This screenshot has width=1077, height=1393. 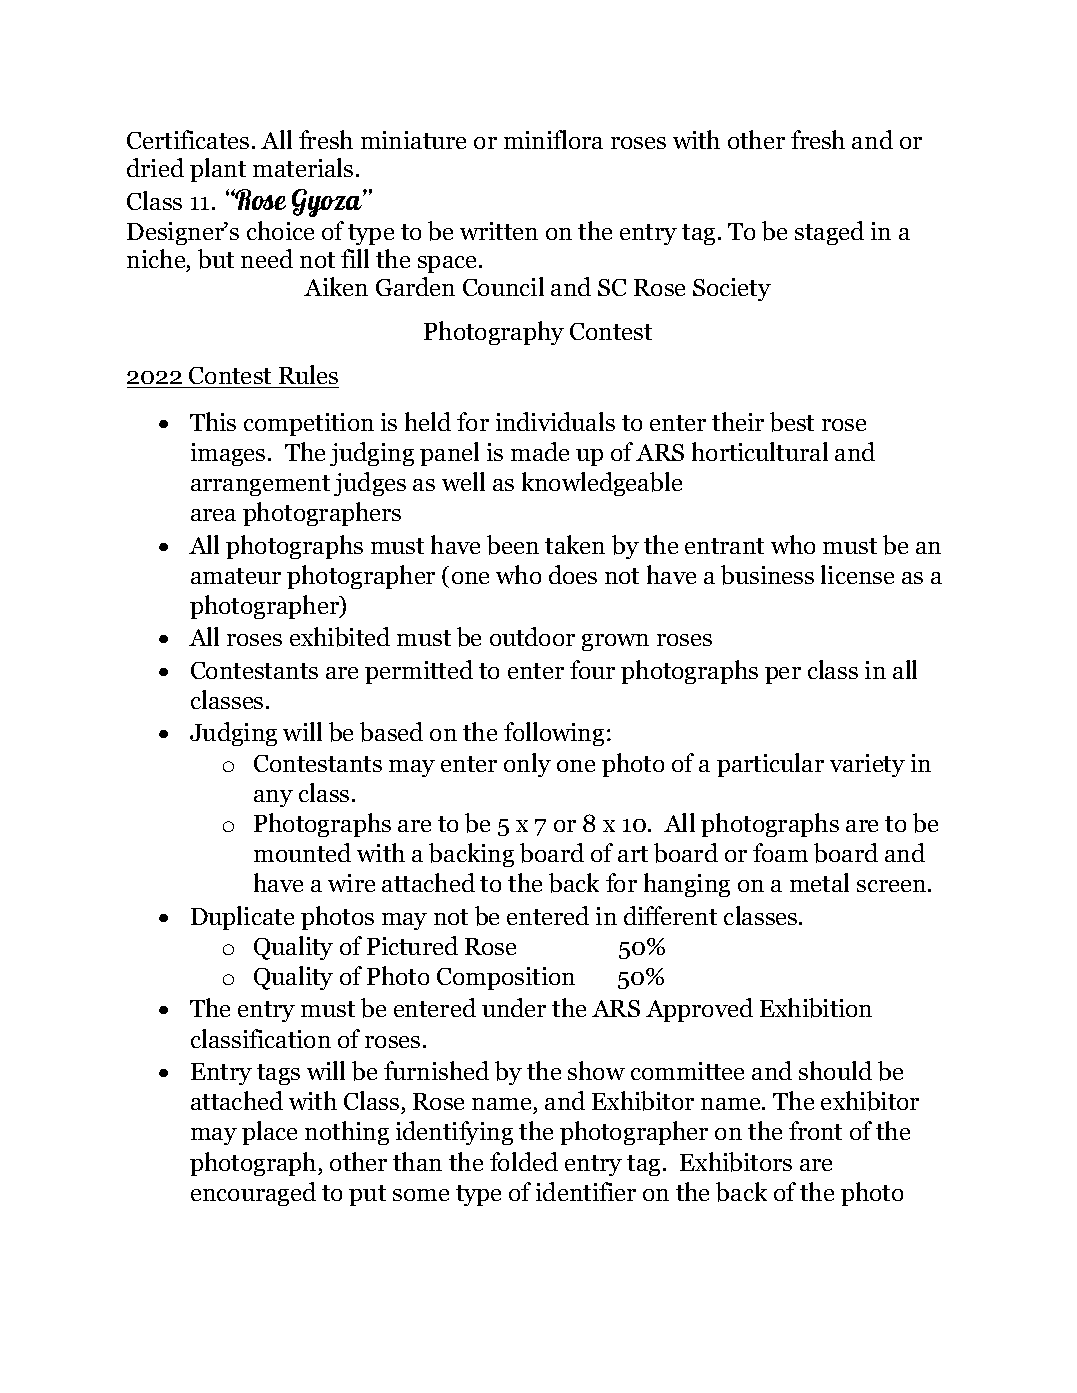 I want to click on well, so click(x=463, y=481).
